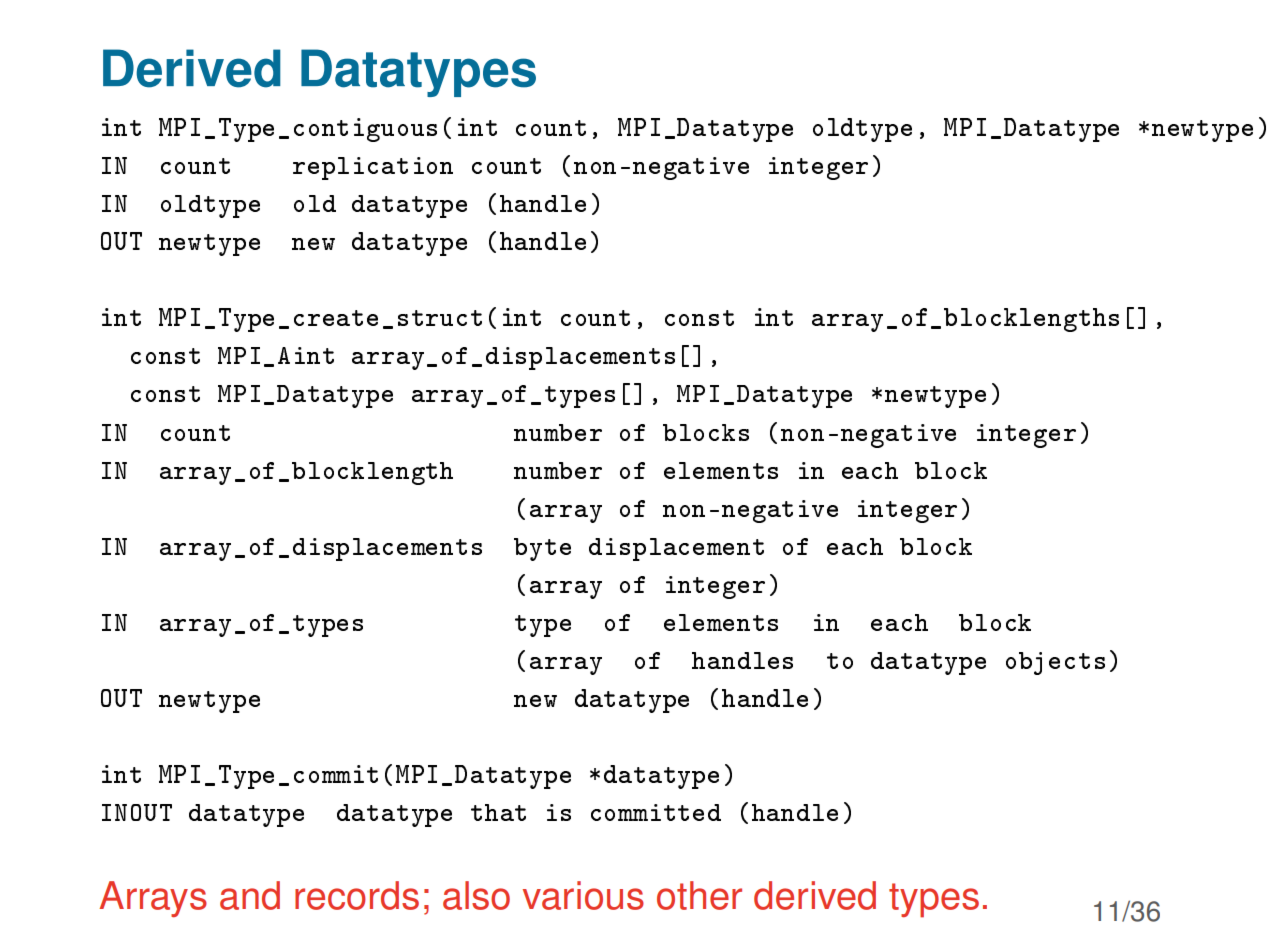 The width and height of the screenshot is (1271, 952). I want to click on various, so click(583, 895).
